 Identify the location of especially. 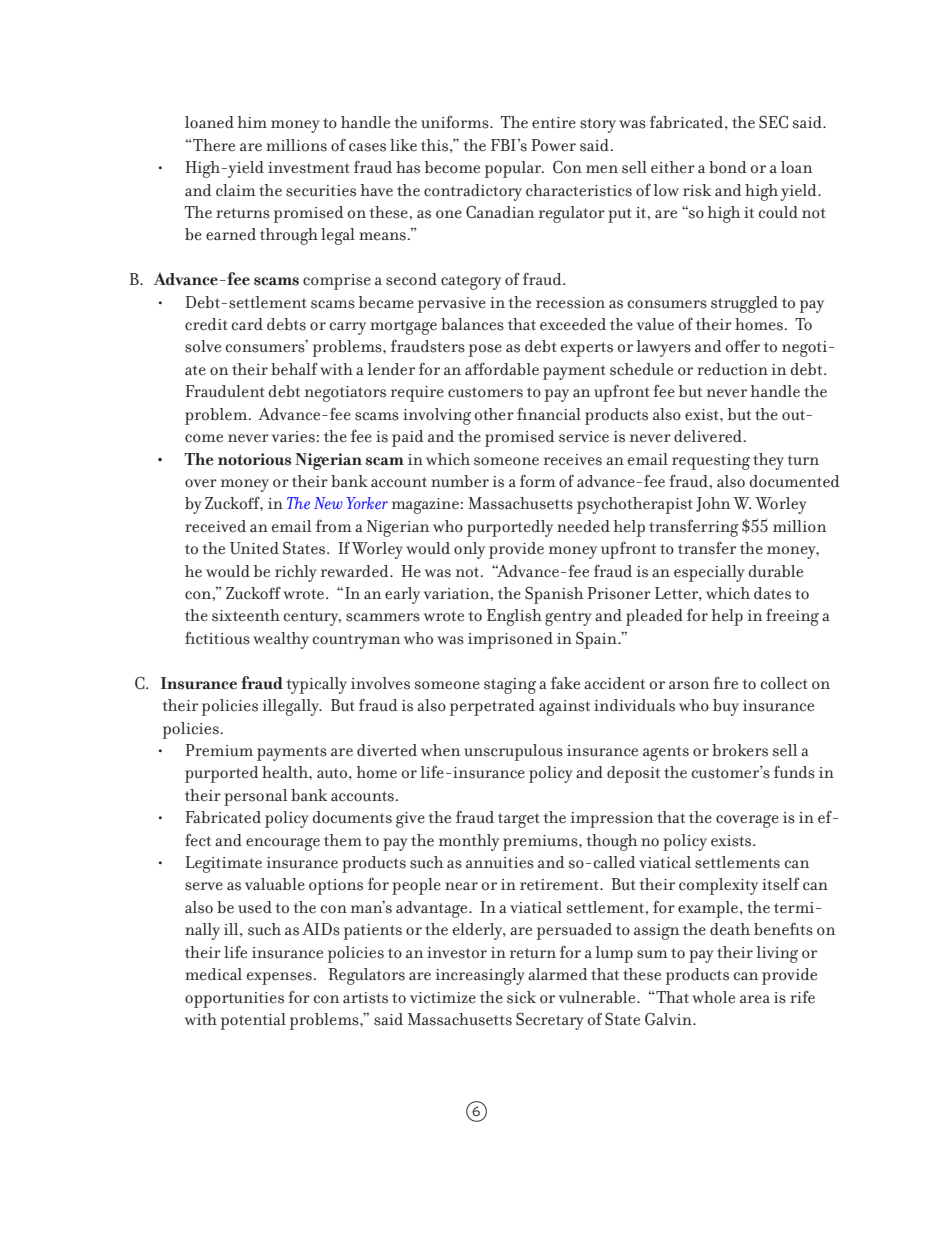
(709, 573).
